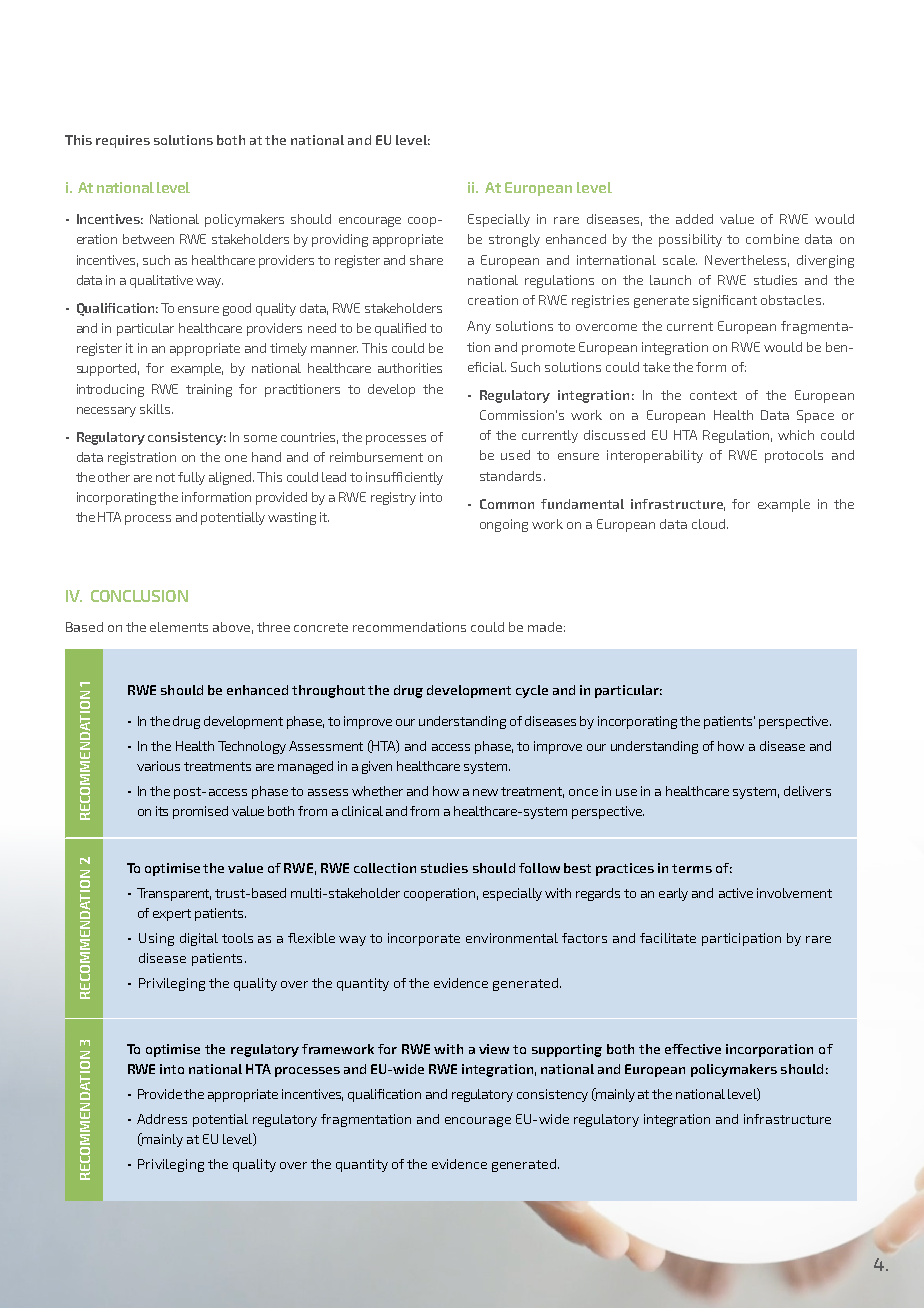 Image resolution: width=924 pixels, height=1308 pixels. I want to click on protocols, so click(794, 456).
